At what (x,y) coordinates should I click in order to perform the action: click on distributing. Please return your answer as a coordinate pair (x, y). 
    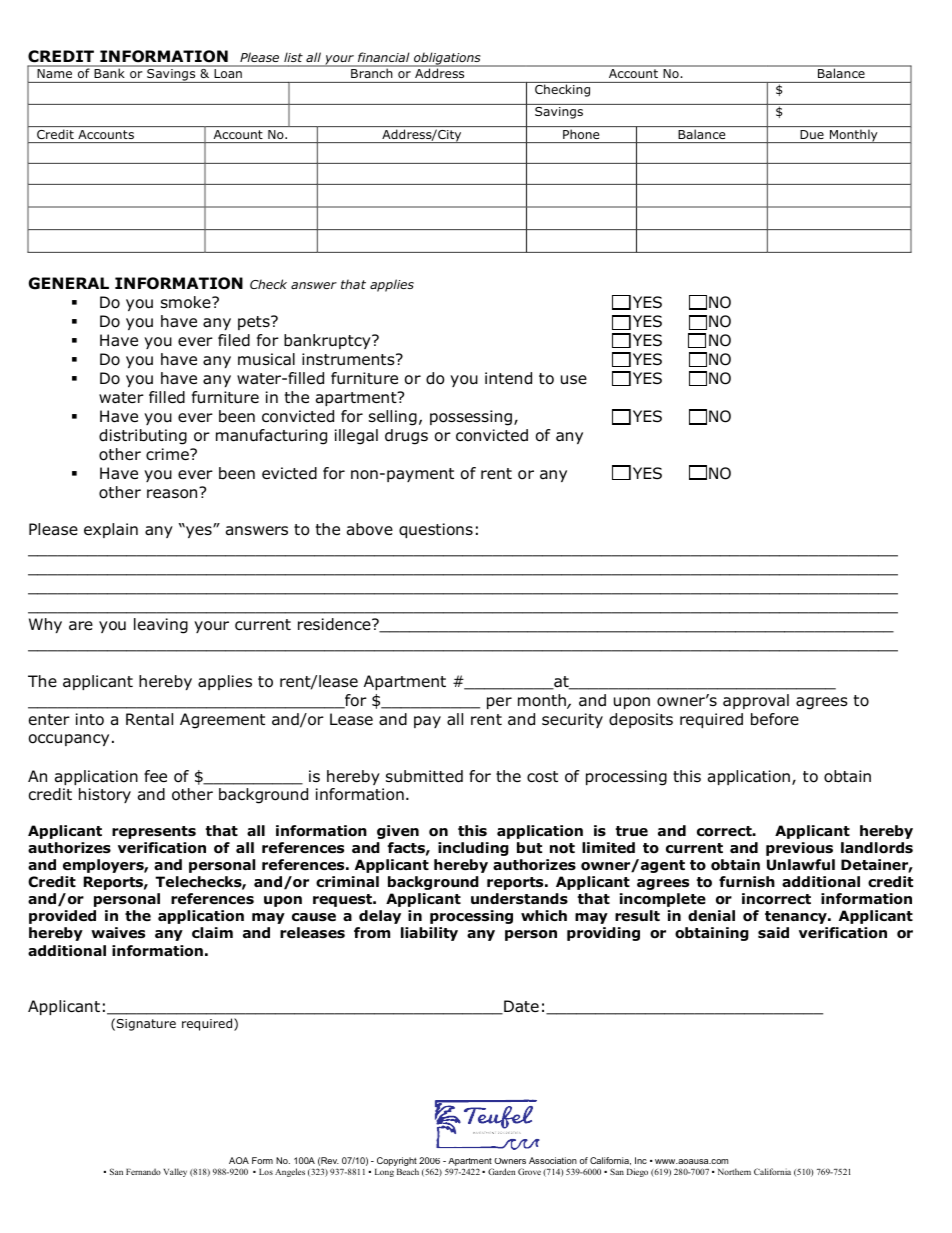
    Looking at the image, I should click on (143, 437).
